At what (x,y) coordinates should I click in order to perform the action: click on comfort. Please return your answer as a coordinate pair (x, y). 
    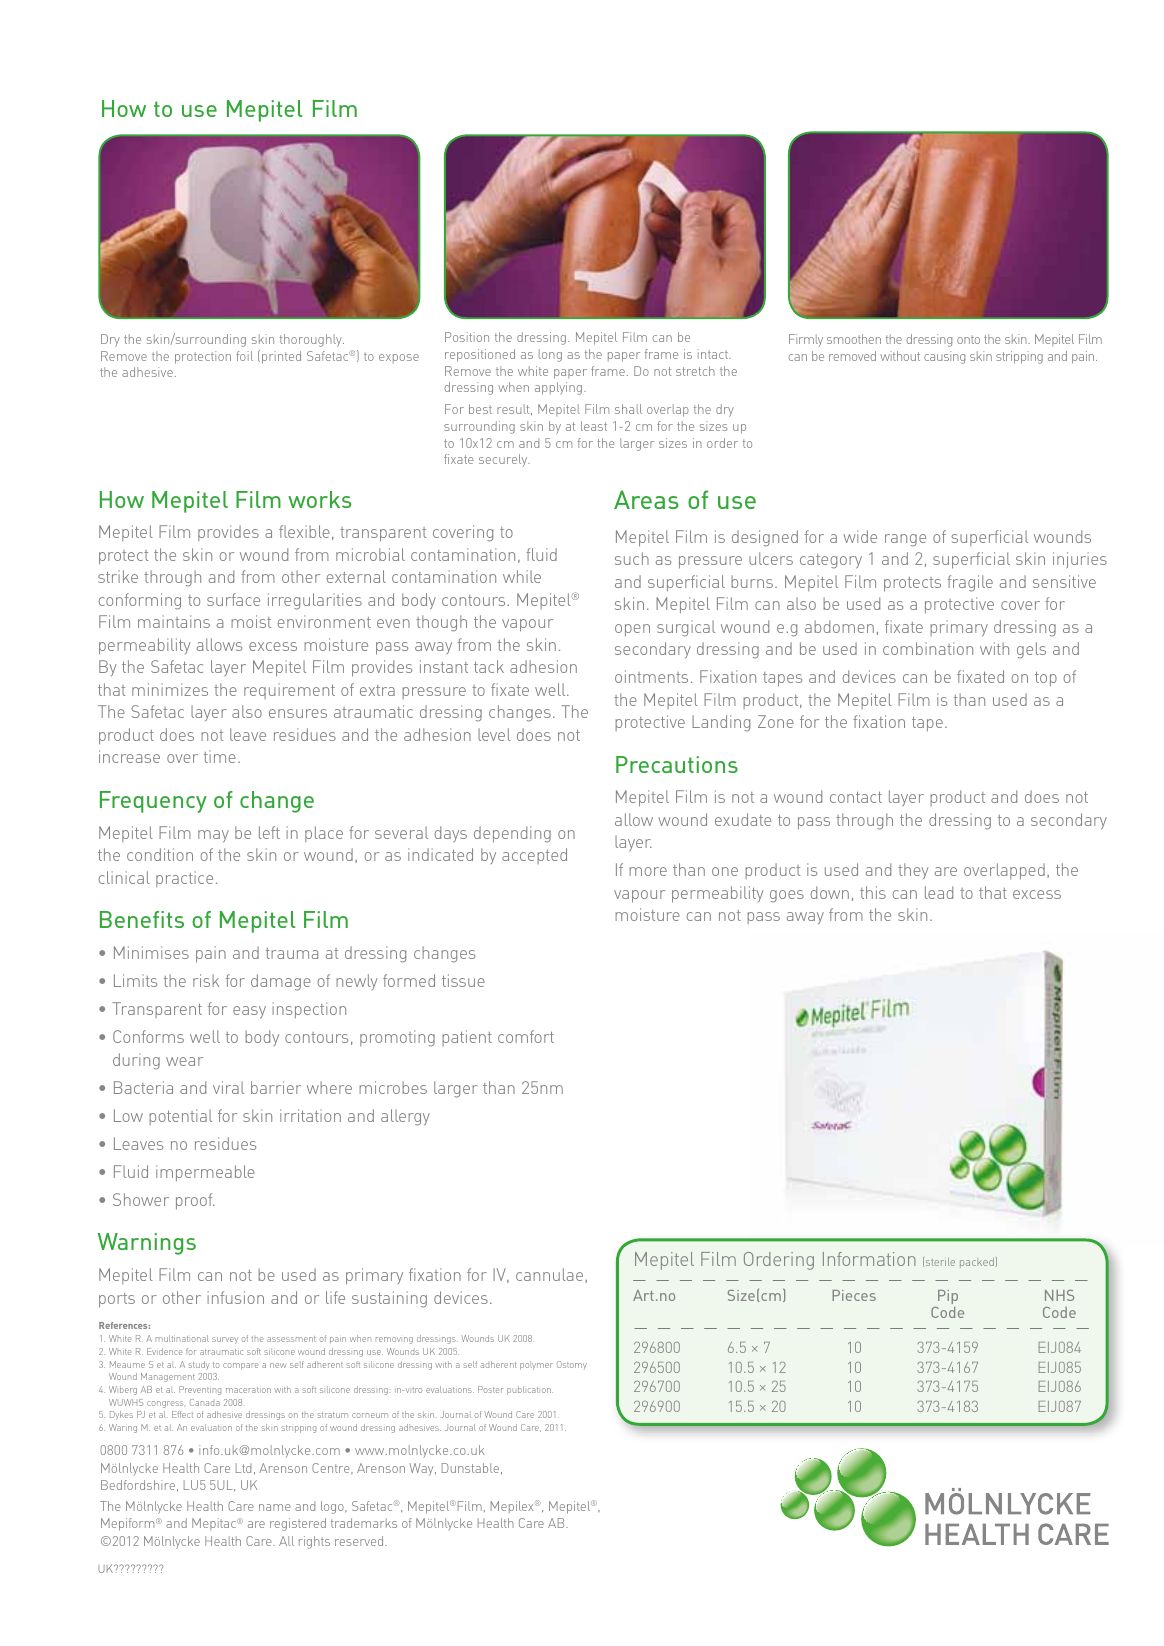
    Looking at the image, I should click on (526, 1036).
